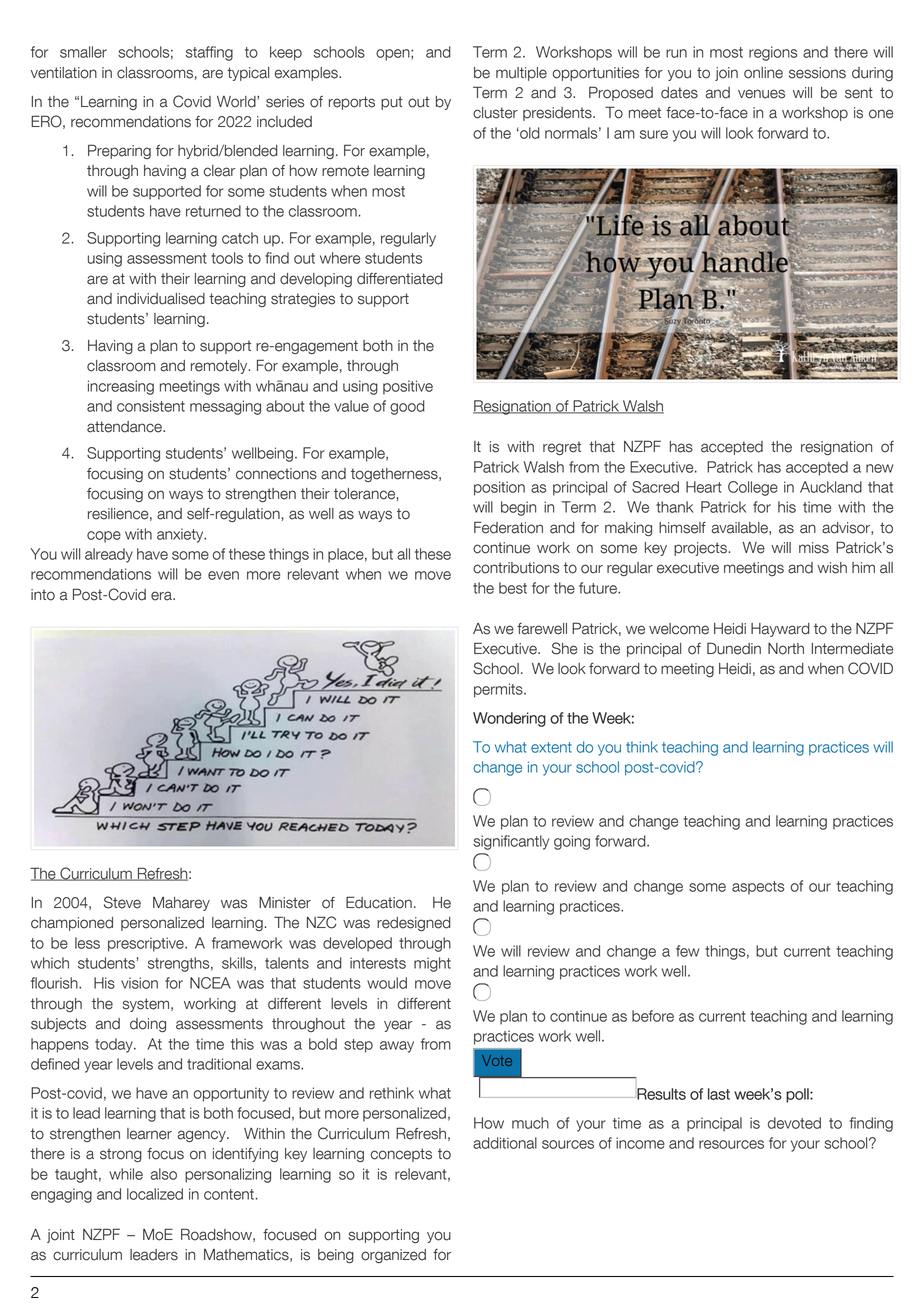  Describe the element at coordinates (761, 94) in the screenshot. I see `venues` at that location.
